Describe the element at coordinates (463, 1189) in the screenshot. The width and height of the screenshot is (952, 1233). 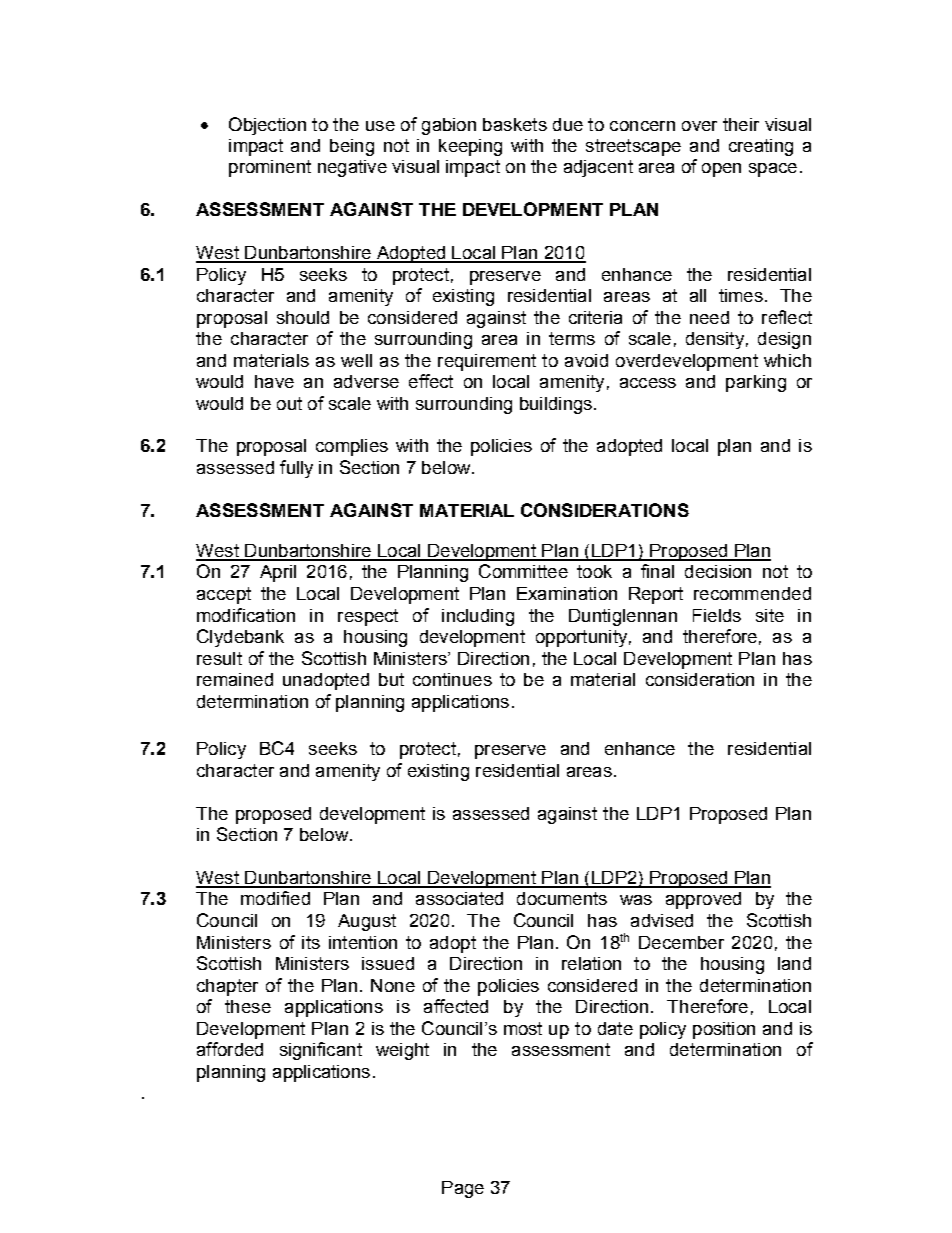
I see `Page` at that location.
